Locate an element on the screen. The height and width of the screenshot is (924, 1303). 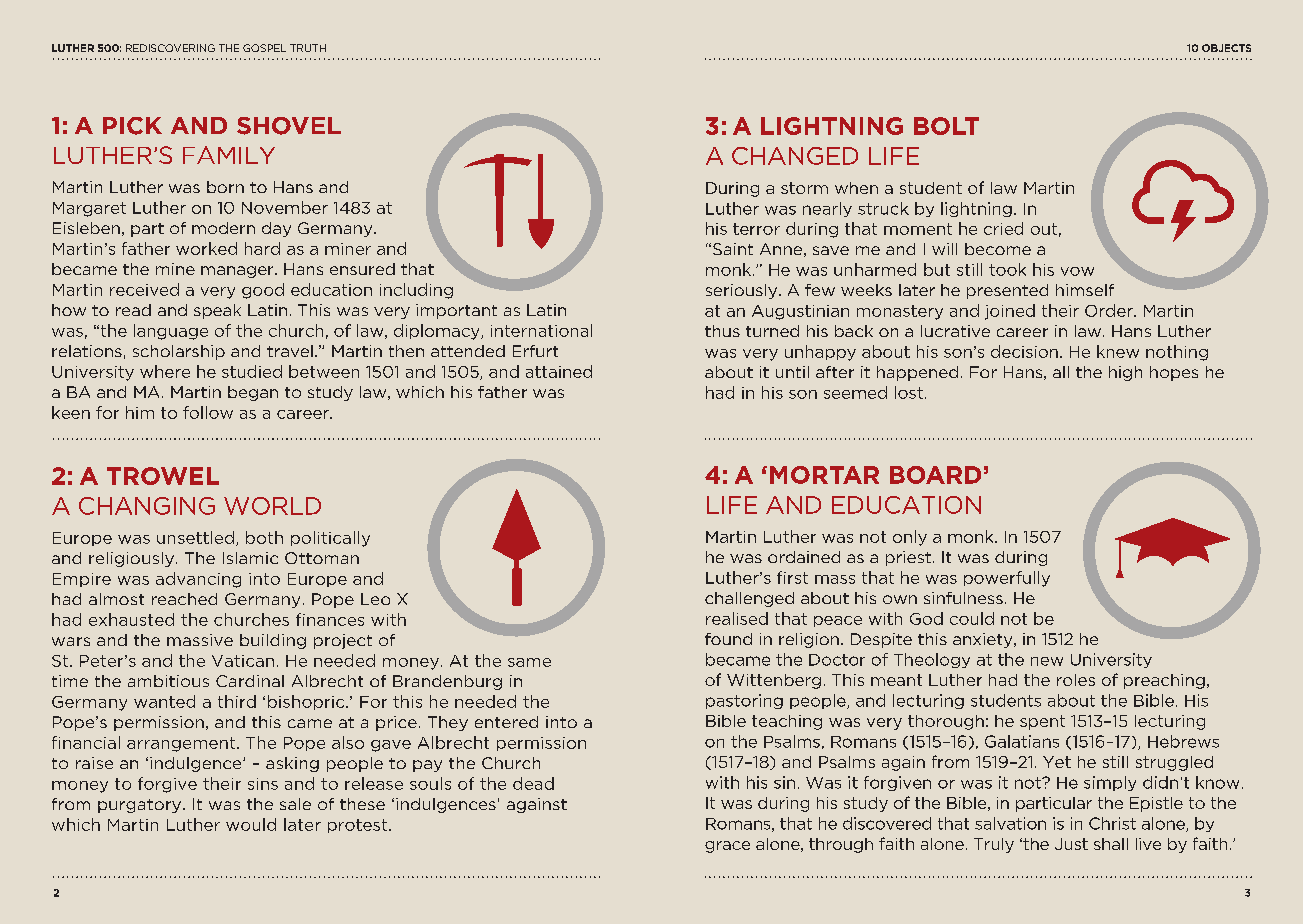
grace is located at coordinates (727, 847).
